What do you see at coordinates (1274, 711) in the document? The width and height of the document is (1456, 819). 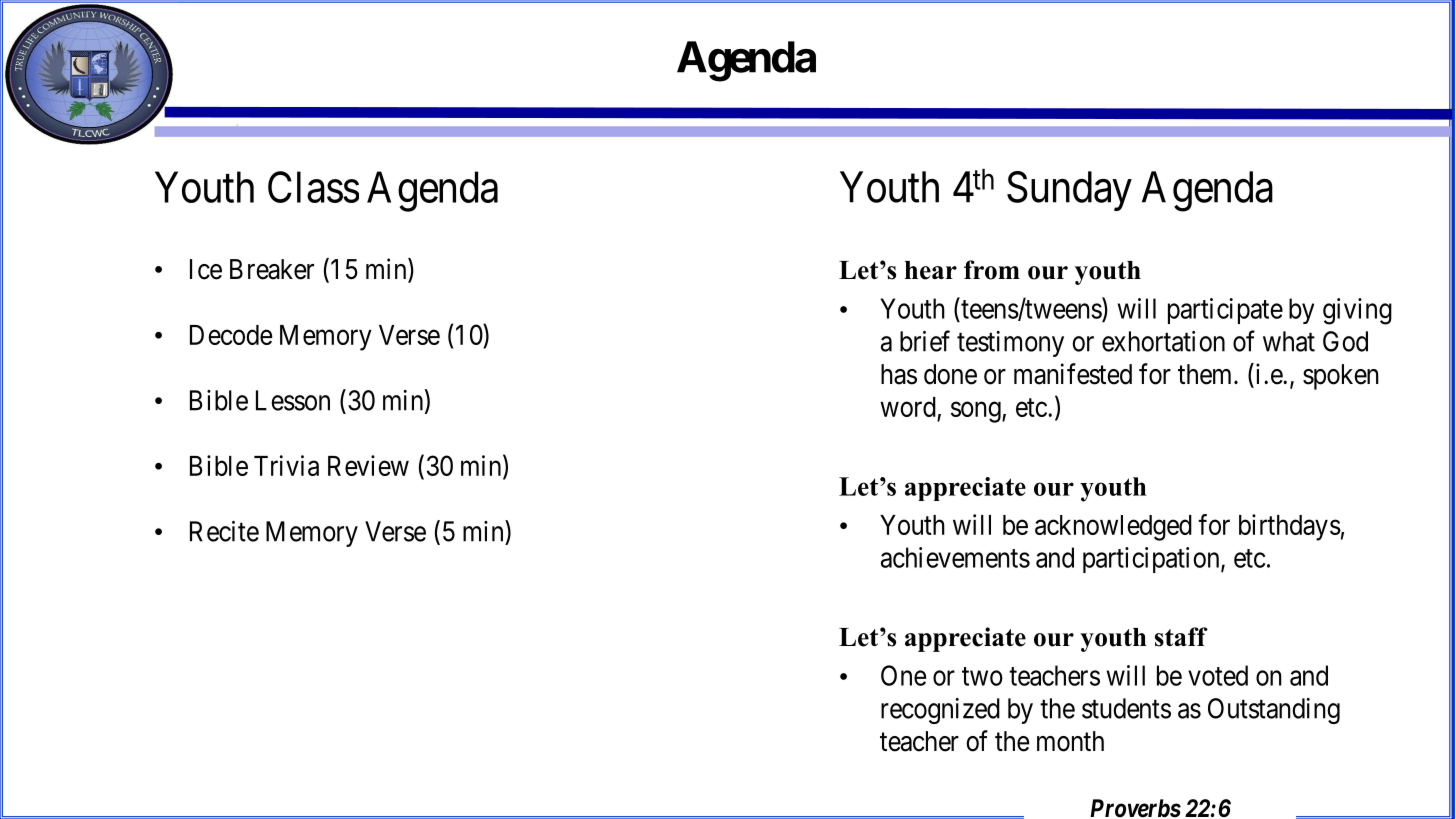 I see `Outstanding` at bounding box center [1274, 711].
